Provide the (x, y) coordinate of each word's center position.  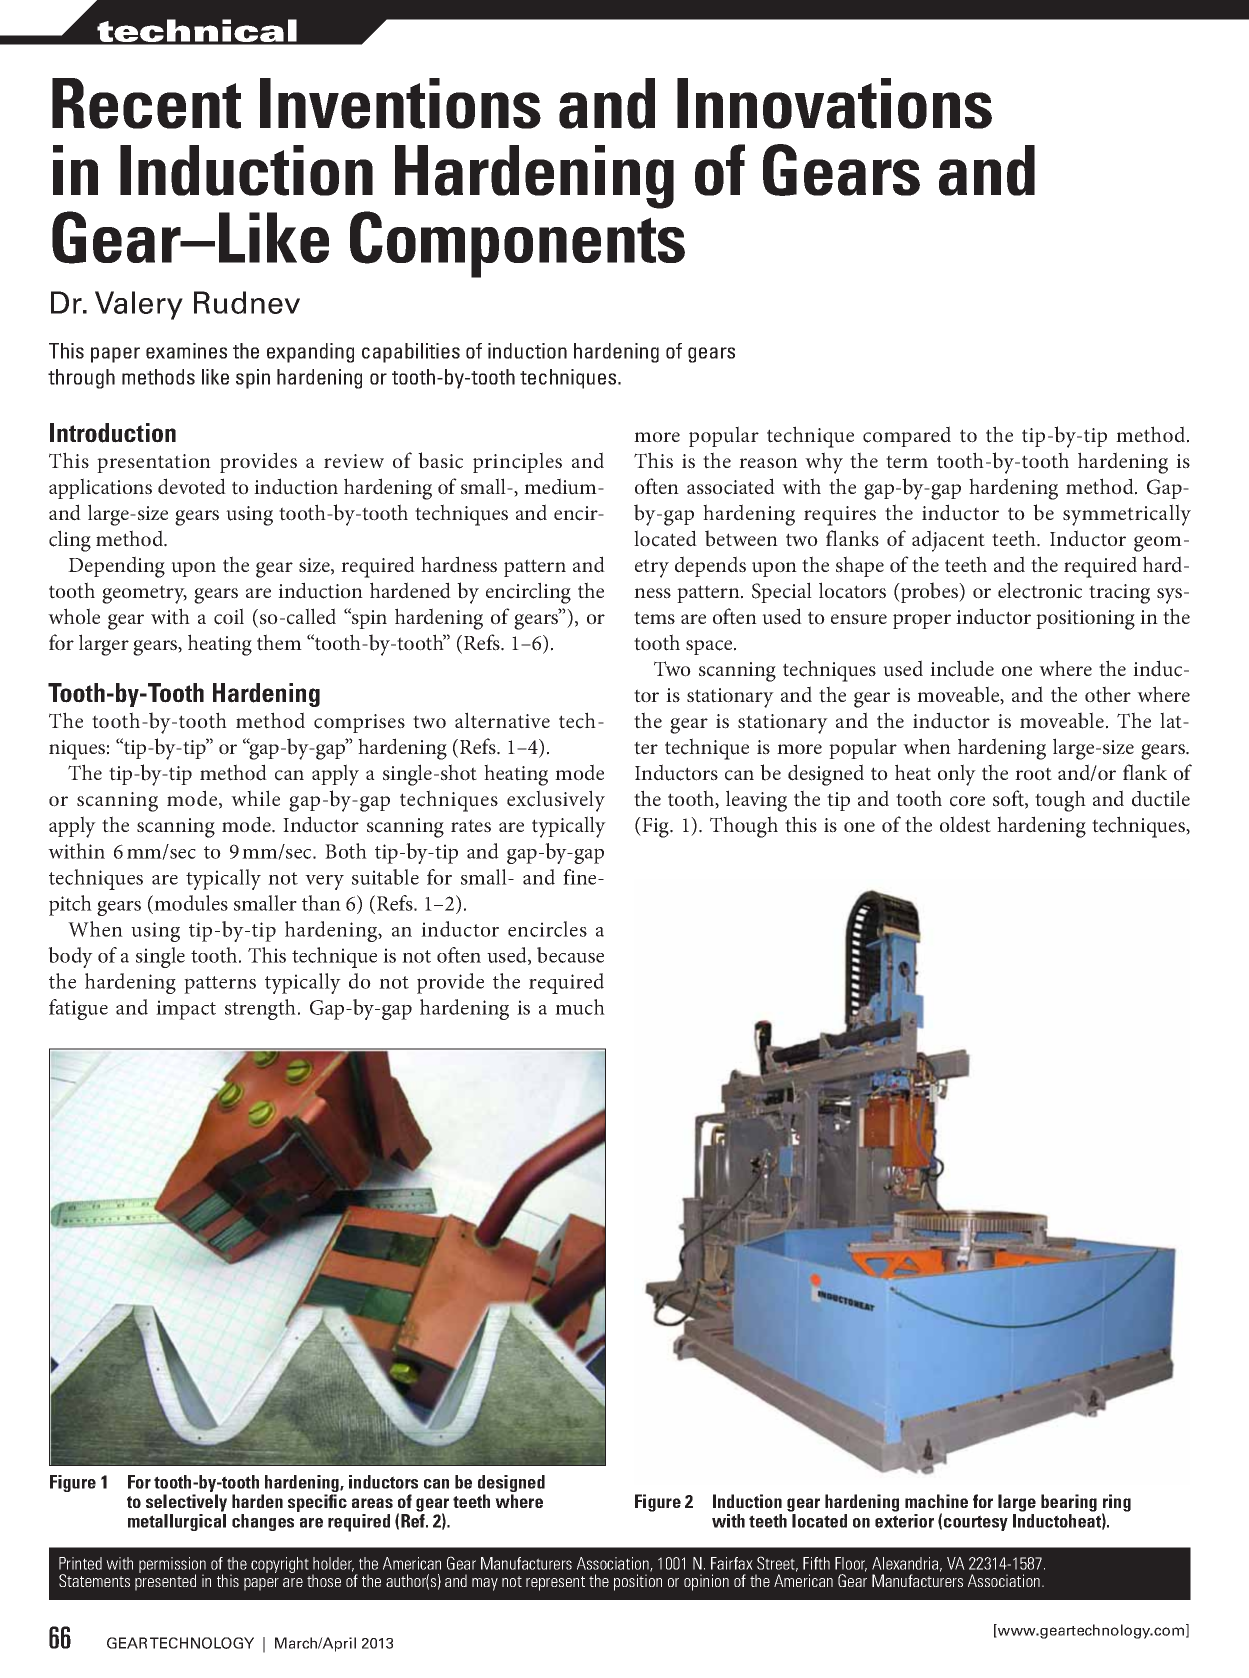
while (255, 798)
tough (1060, 801)
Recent (146, 103)
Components (517, 244)
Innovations (834, 103)
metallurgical (177, 1522)
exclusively (556, 801)
